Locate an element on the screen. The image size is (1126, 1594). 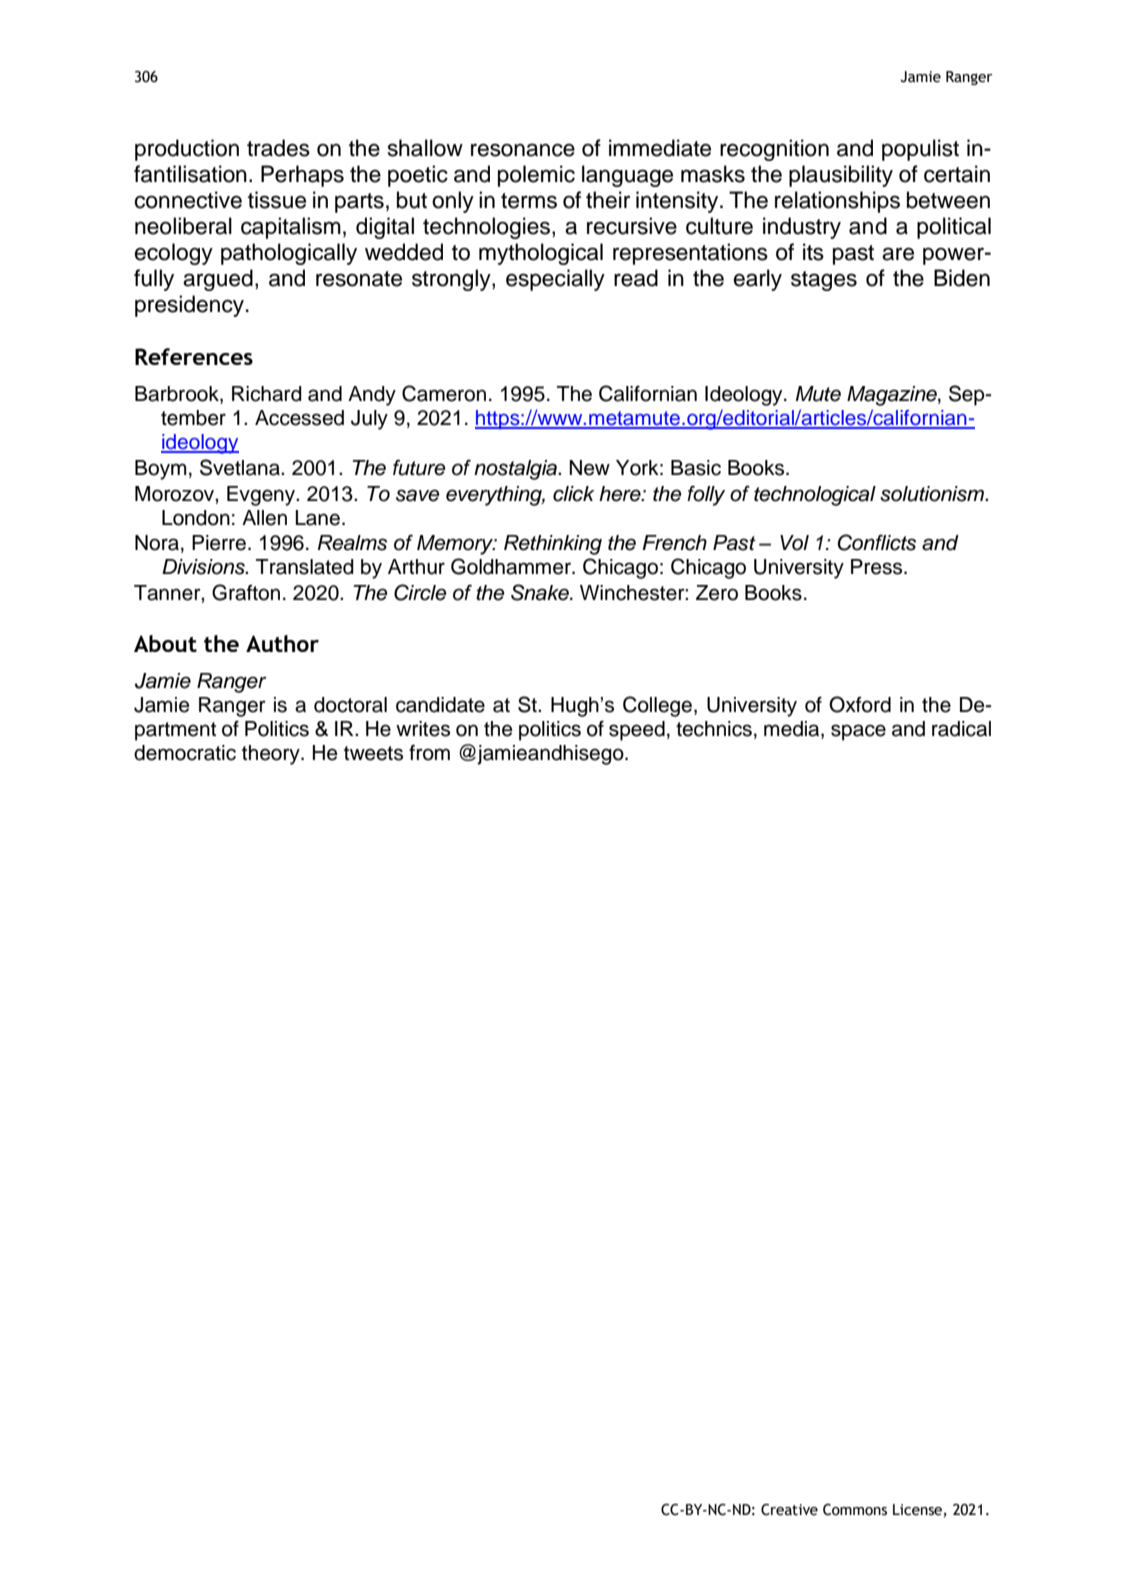
from is located at coordinates (429, 753).
